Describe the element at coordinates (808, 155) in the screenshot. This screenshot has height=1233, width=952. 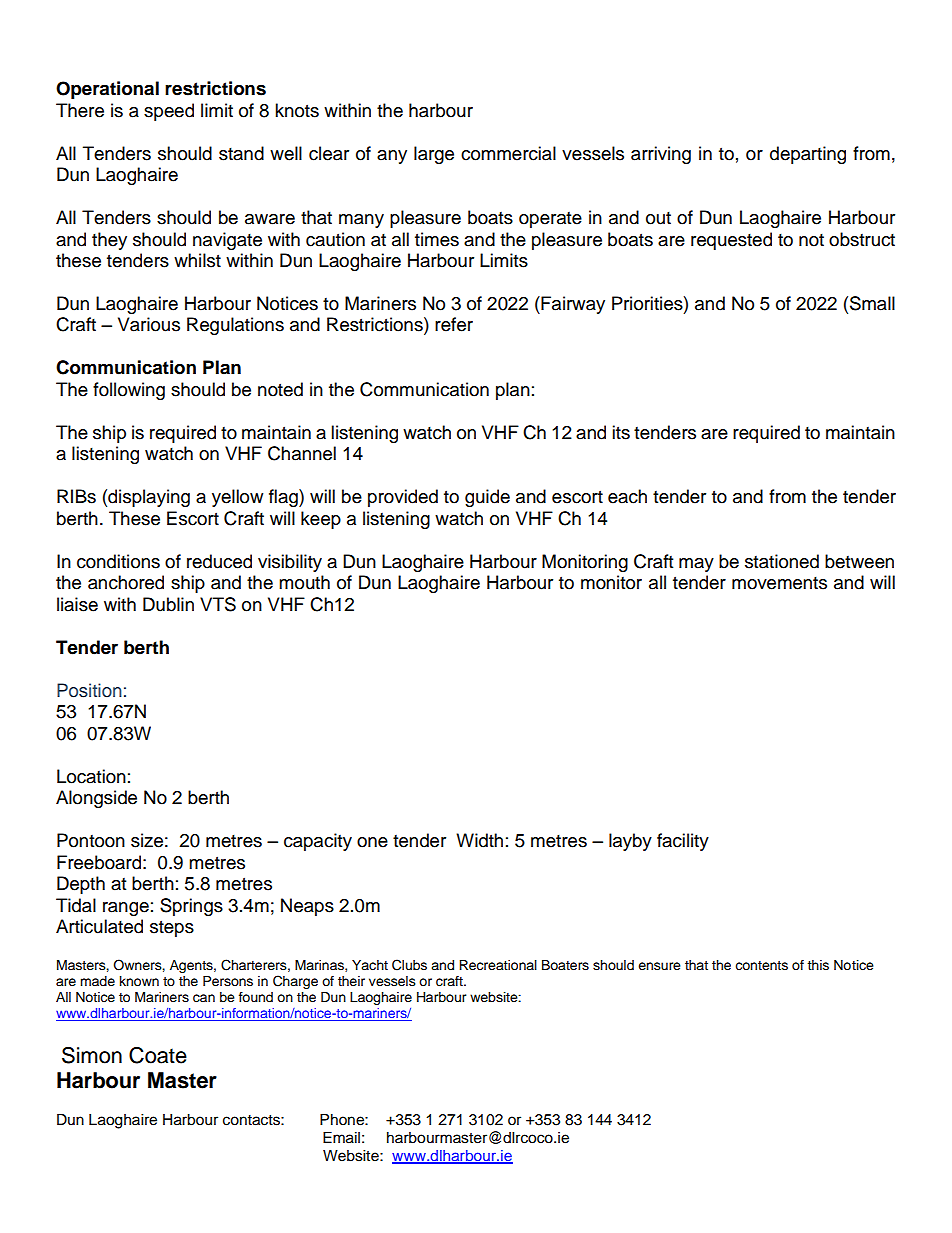
I see `departing` at that location.
